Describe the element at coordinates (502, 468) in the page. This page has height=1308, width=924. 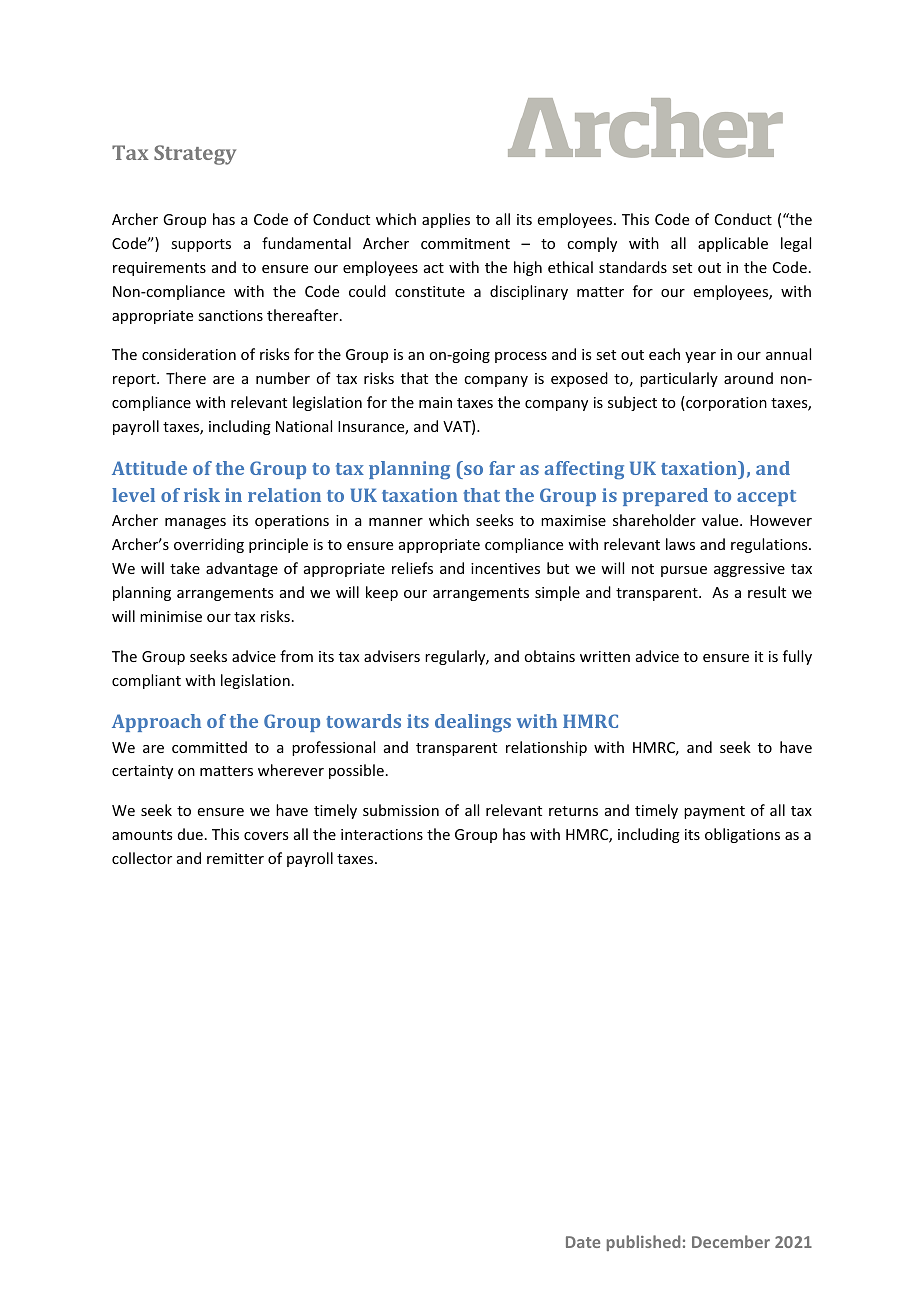
I see `far` at that location.
